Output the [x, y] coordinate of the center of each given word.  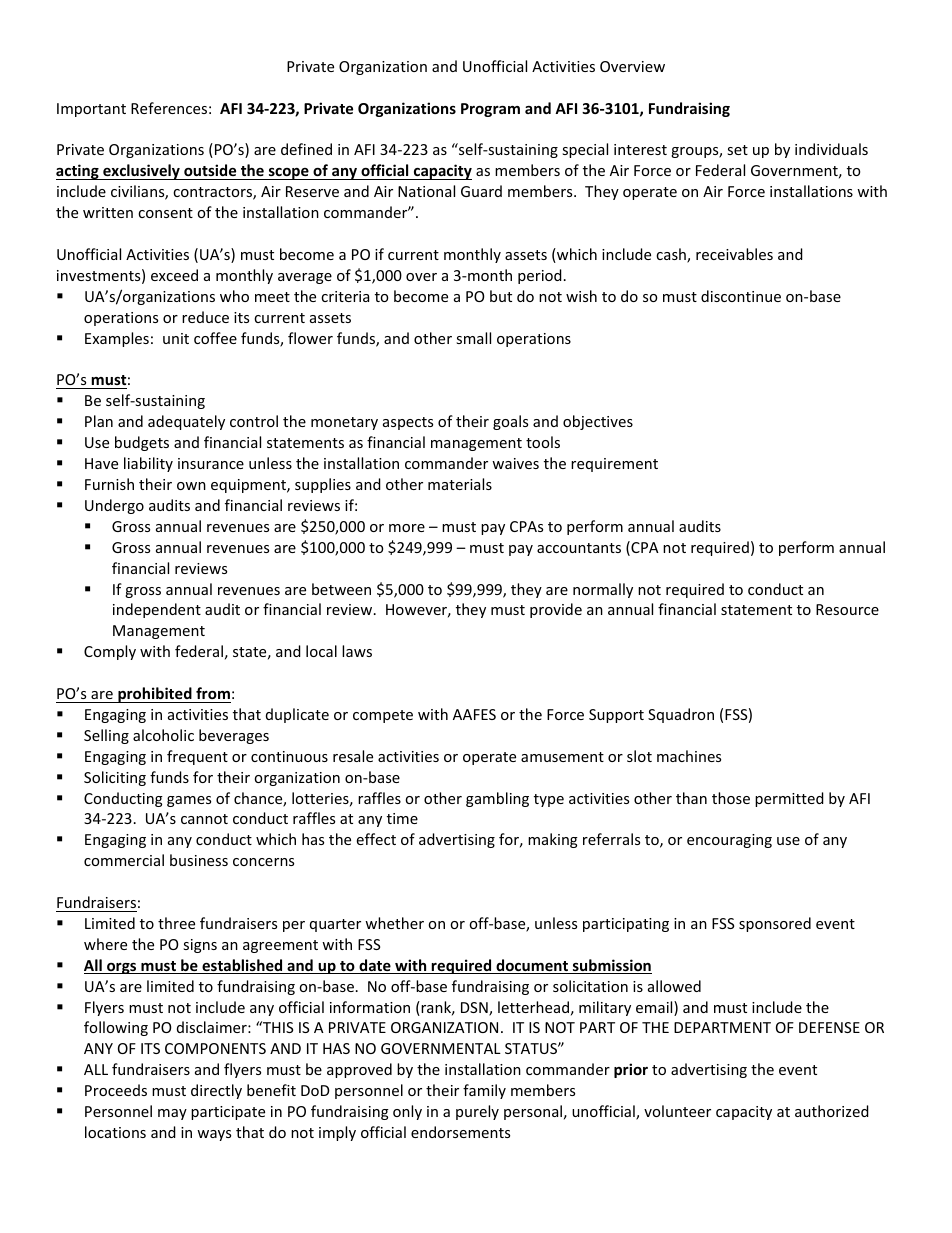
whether [394, 923]
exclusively [141, 172]
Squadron [681, 715]
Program [490, 110]
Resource [847, 609]
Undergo [114, 506]
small [473, 338]
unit [176, 338]
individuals [831, 149]
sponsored [775, 924]
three [176, 923]
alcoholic [163, 735]
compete [383, 716]
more [407, 528]
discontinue [741, 296]
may [172, 1114]
